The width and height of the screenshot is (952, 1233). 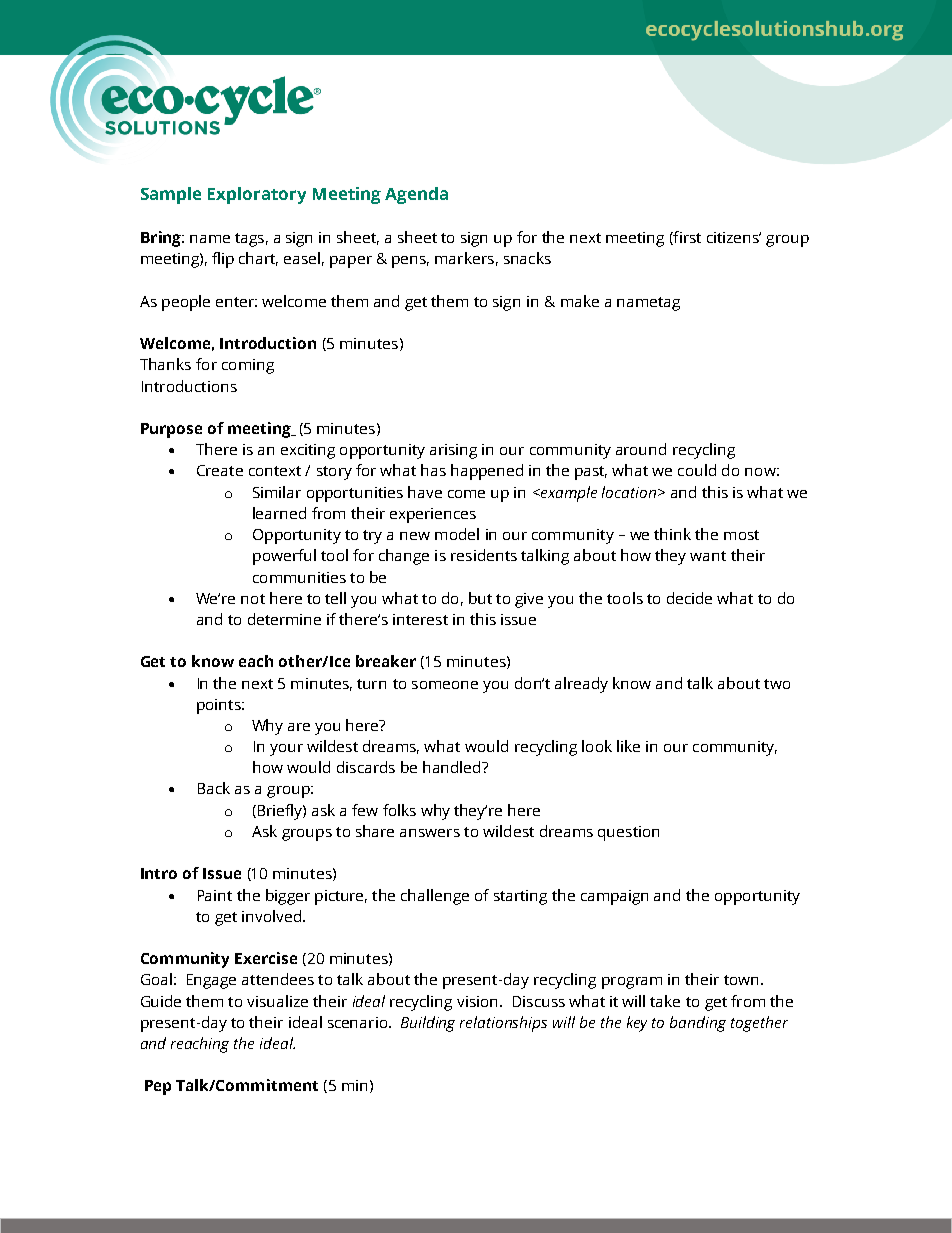 What do you see at coordinates (420, 619) in the screenshot?
I see `interest` at bounding box center [420, 619].
